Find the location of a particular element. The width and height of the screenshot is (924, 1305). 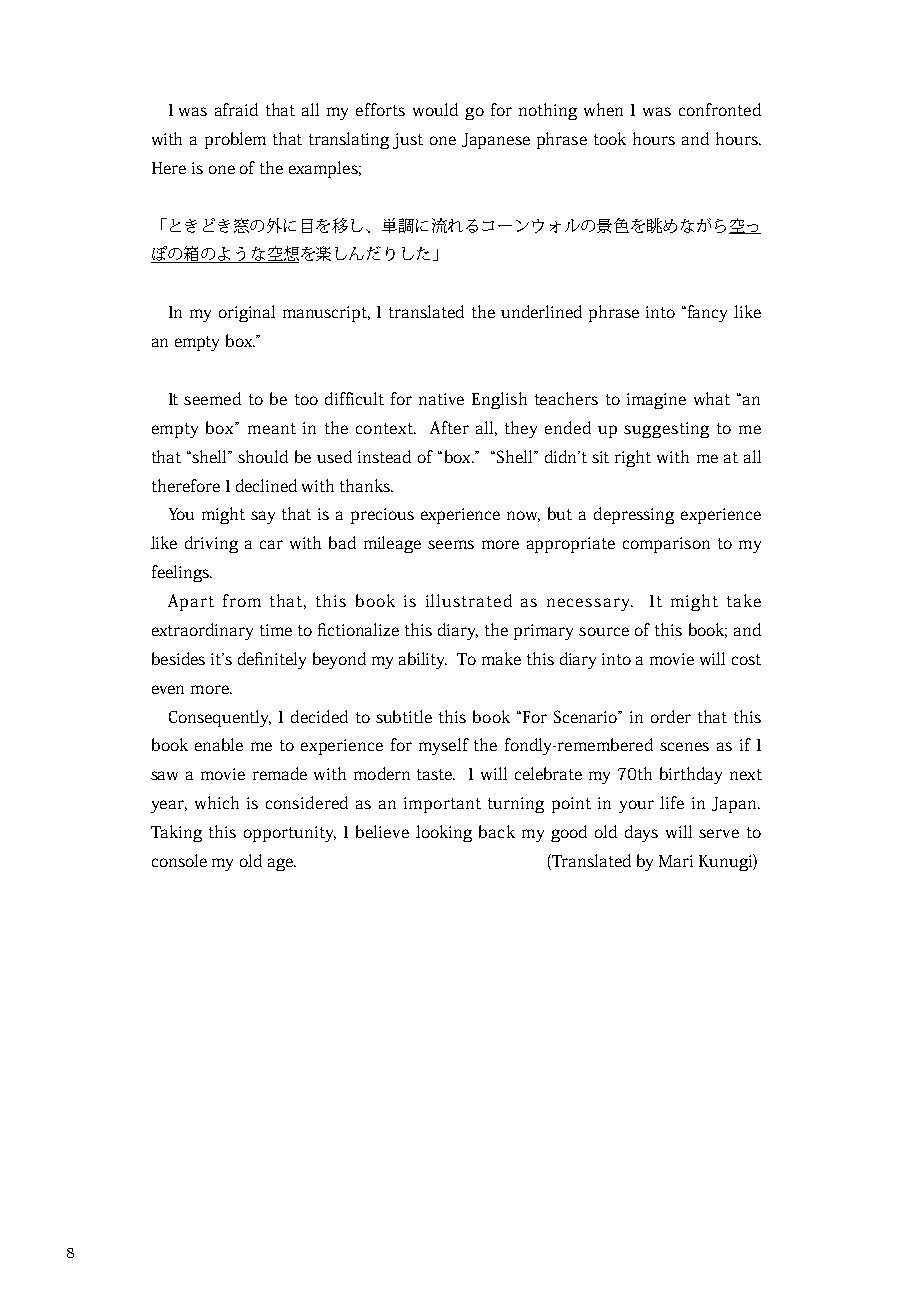

declined is located at coordinates (266, 485).
